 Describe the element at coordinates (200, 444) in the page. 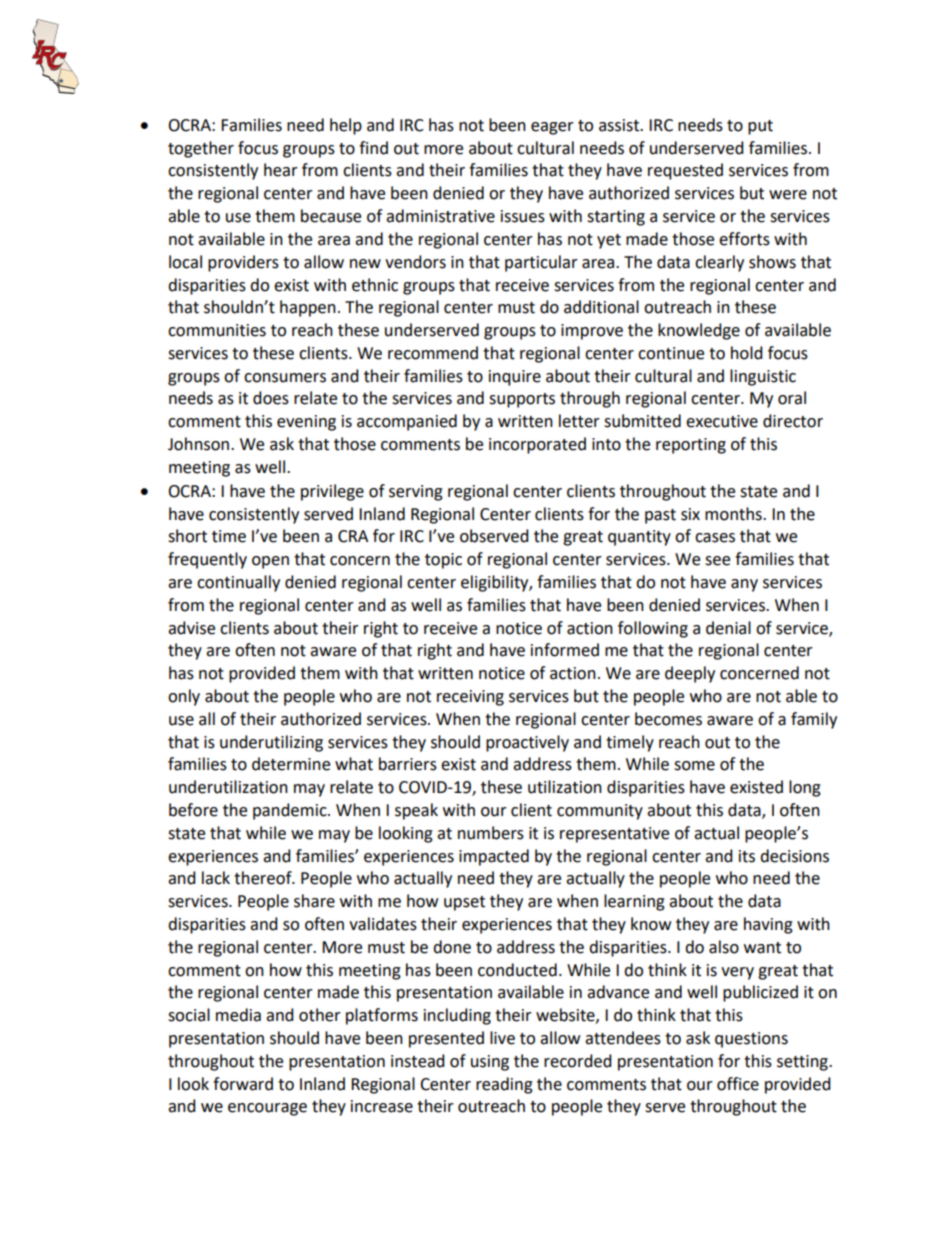

I see `Johnson` at that location.
